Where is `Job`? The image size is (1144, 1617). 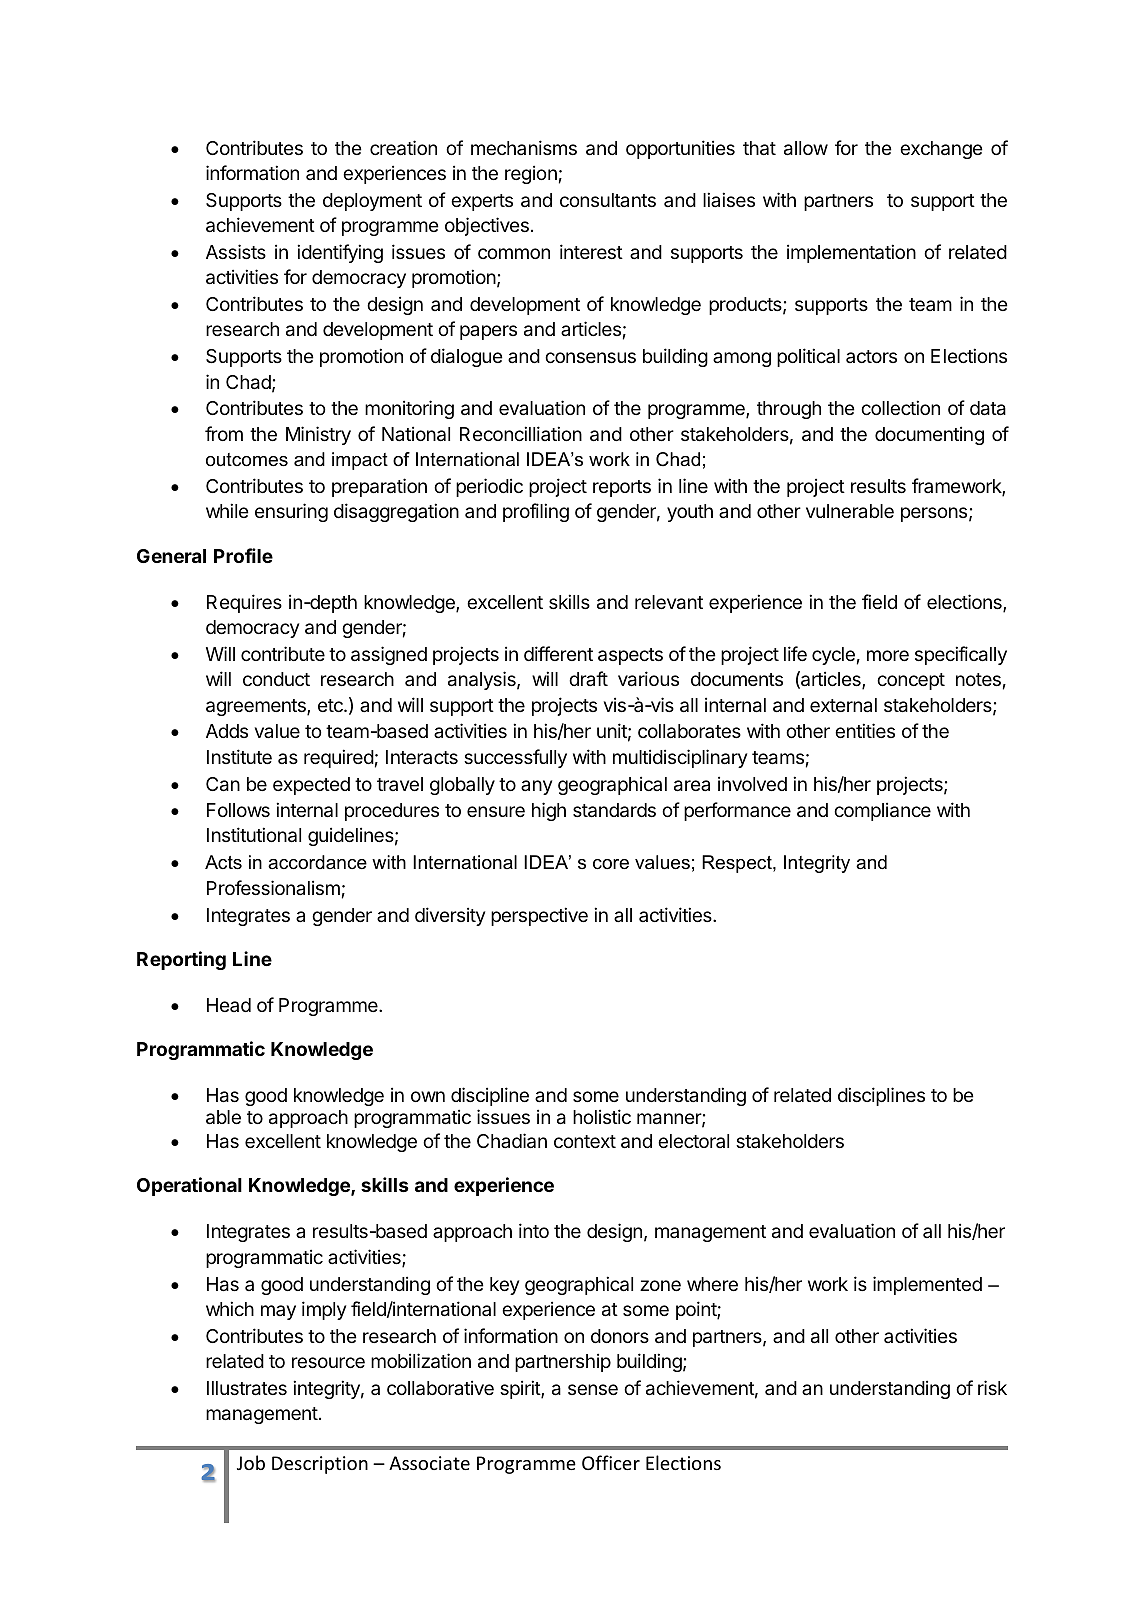
Job is located at coordinates (251, 1462).
